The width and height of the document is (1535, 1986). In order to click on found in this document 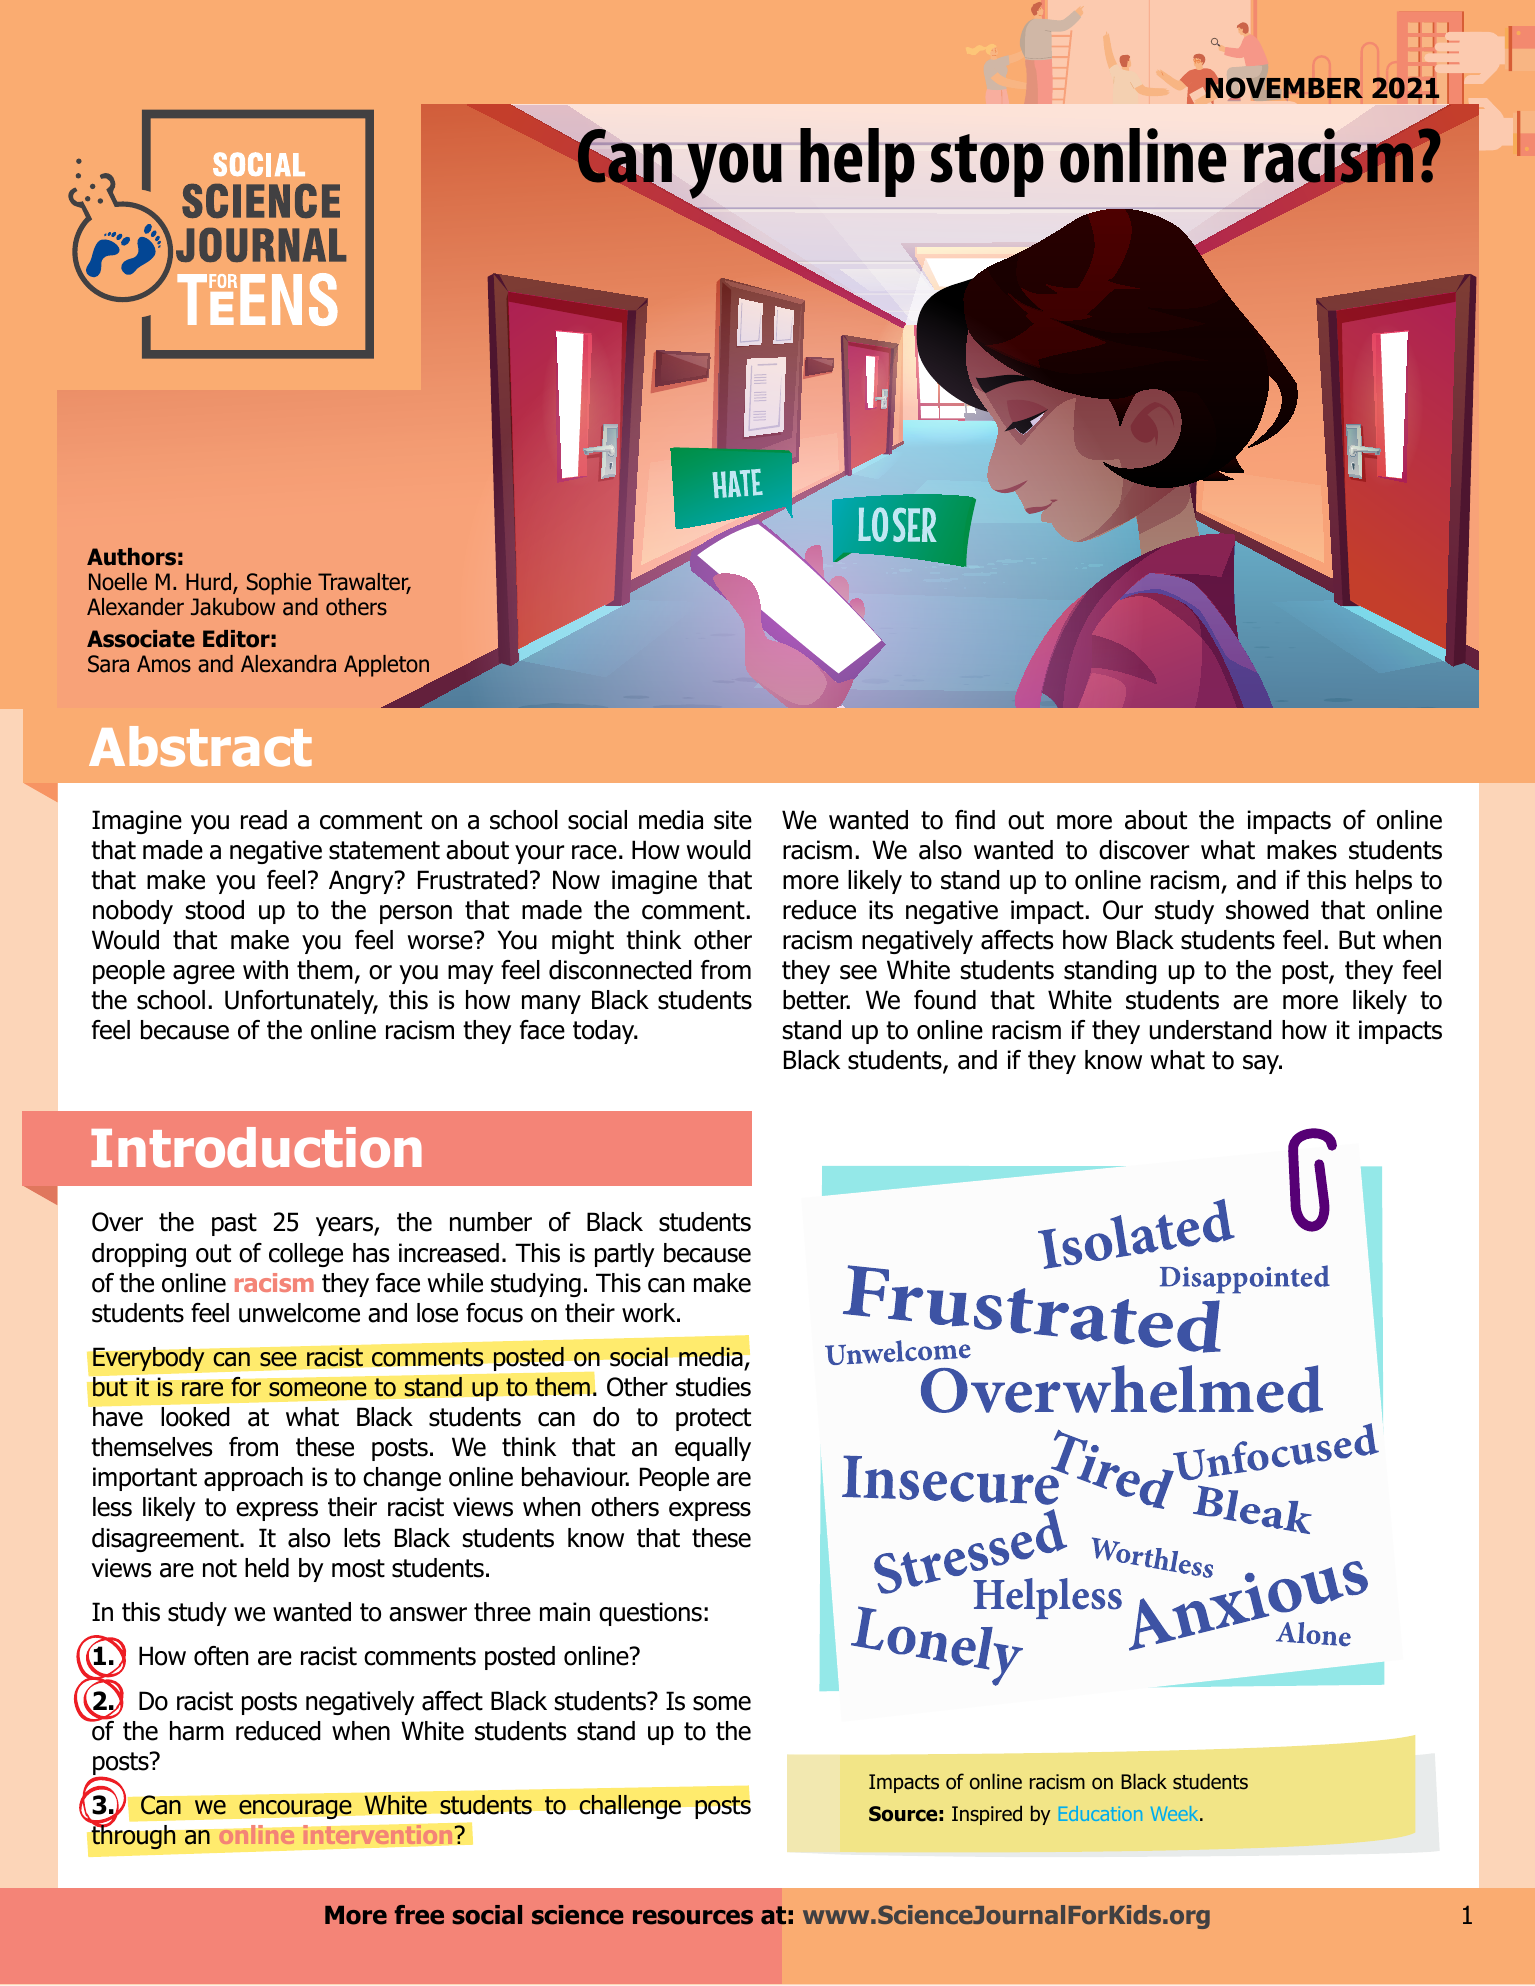, I will do `click(945, 1000)`.
